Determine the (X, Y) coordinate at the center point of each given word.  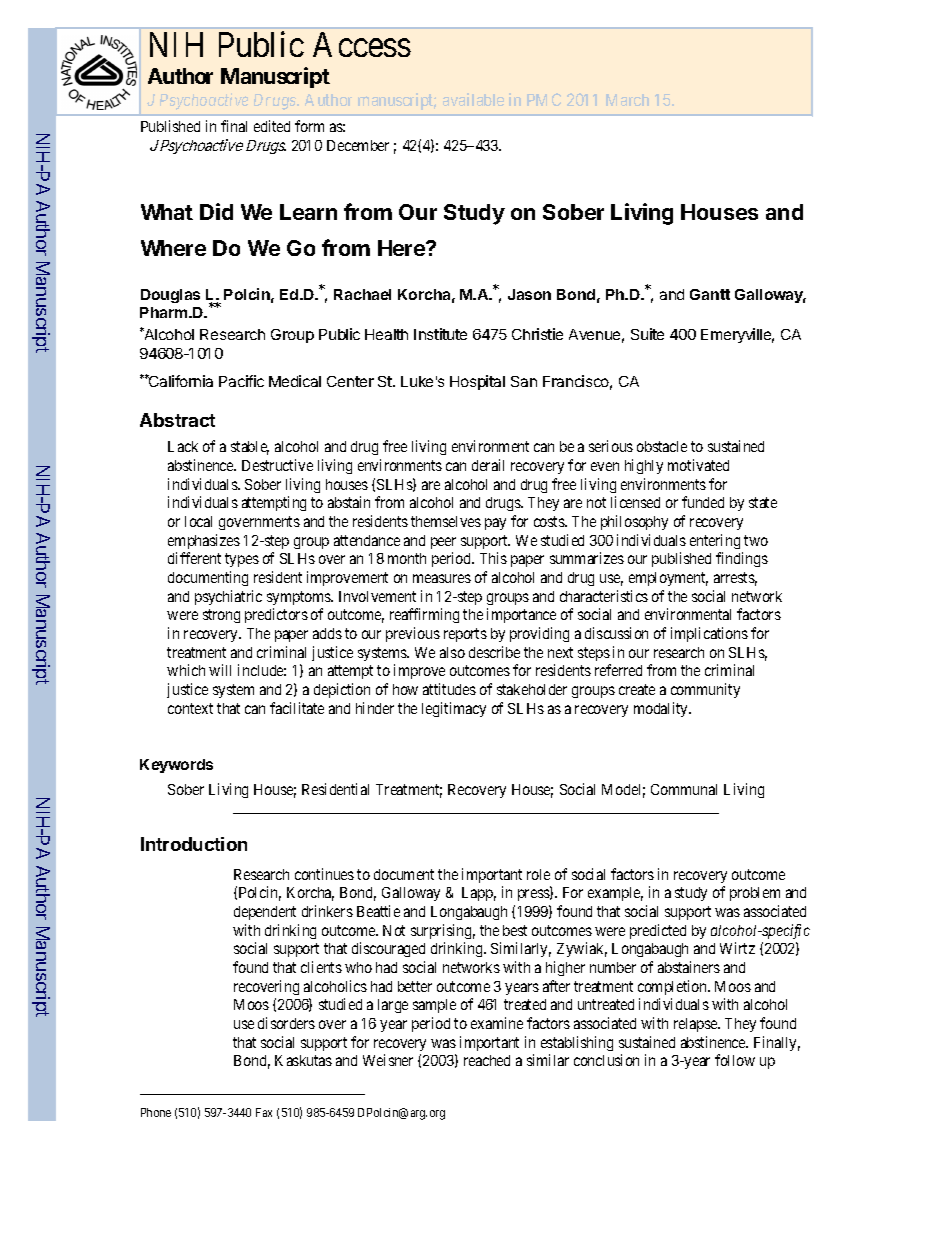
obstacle (662, 446)
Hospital (477, 382)
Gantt (710, 294)
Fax (264, 1112)
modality (662, 709)
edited (272, 126)
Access (362, 44)
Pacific (241, 381)
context (190, 708)
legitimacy (454, 709)
